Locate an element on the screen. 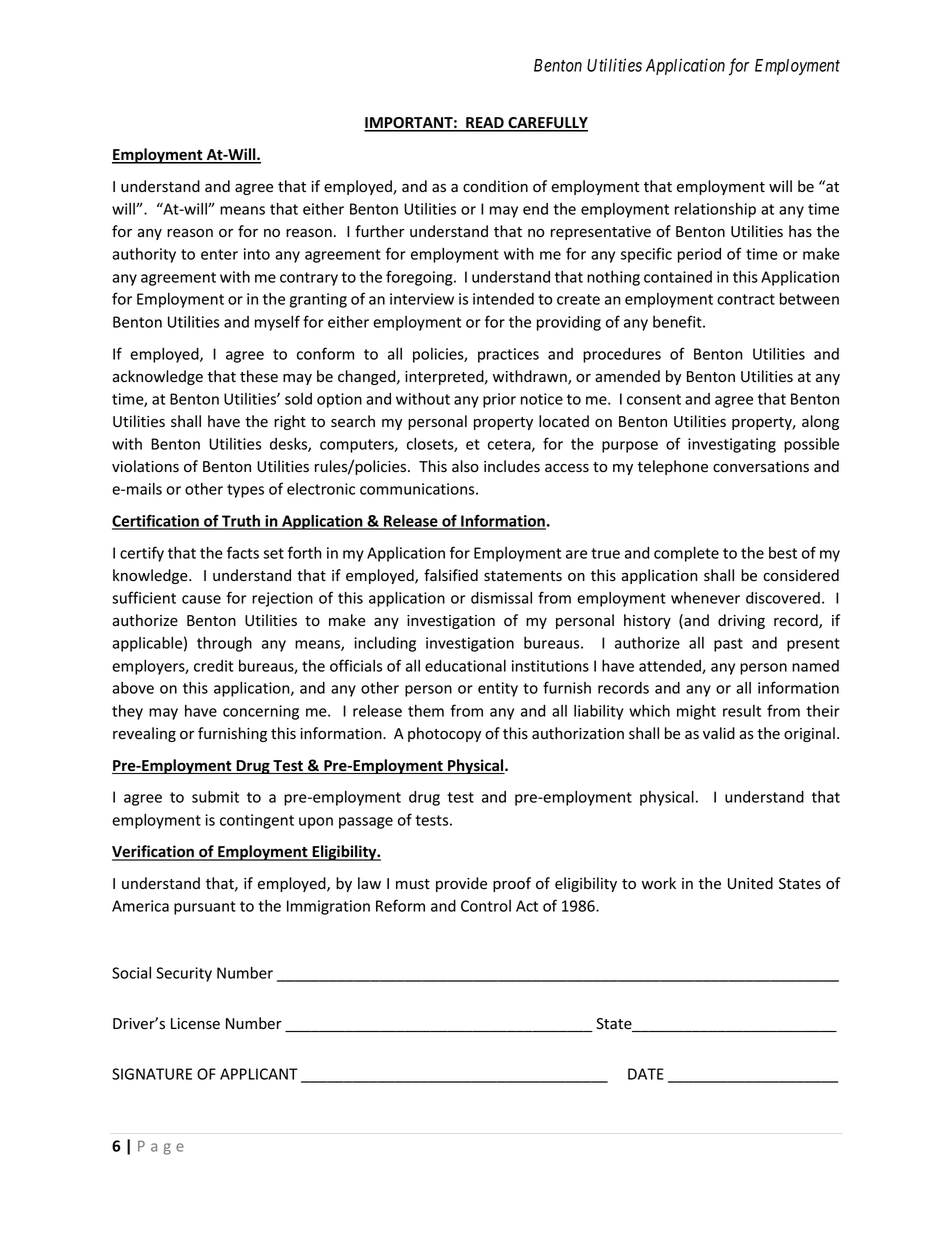 This screenshot has height=1233, width=952. enter is located at coordinates (219, 254).
